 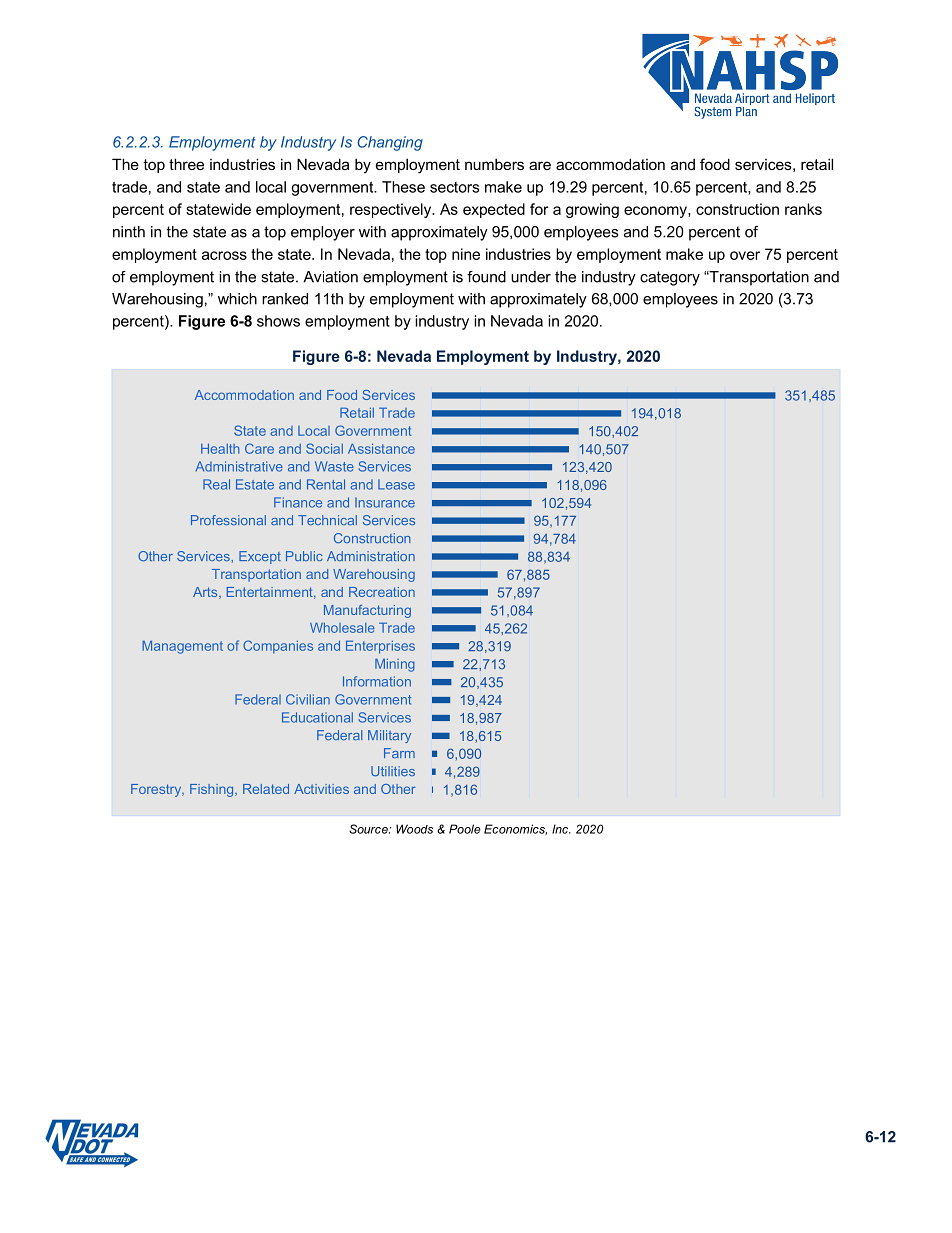 What do you see at coordinates (803, 209) in the image?
I see `ranks` at bounding box center [803, 209].
